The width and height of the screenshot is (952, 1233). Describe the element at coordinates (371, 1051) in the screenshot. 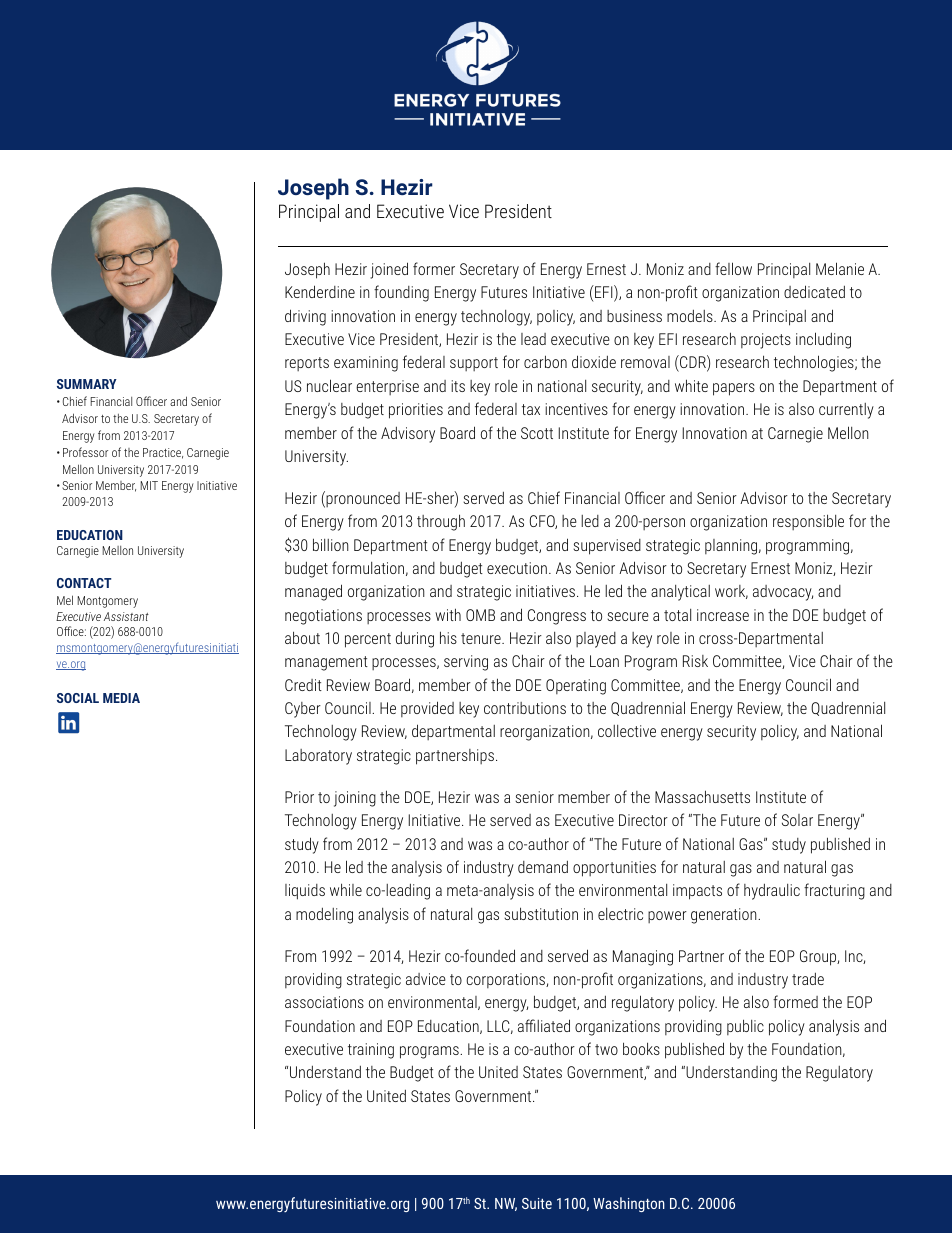

I see `training` at that location.
